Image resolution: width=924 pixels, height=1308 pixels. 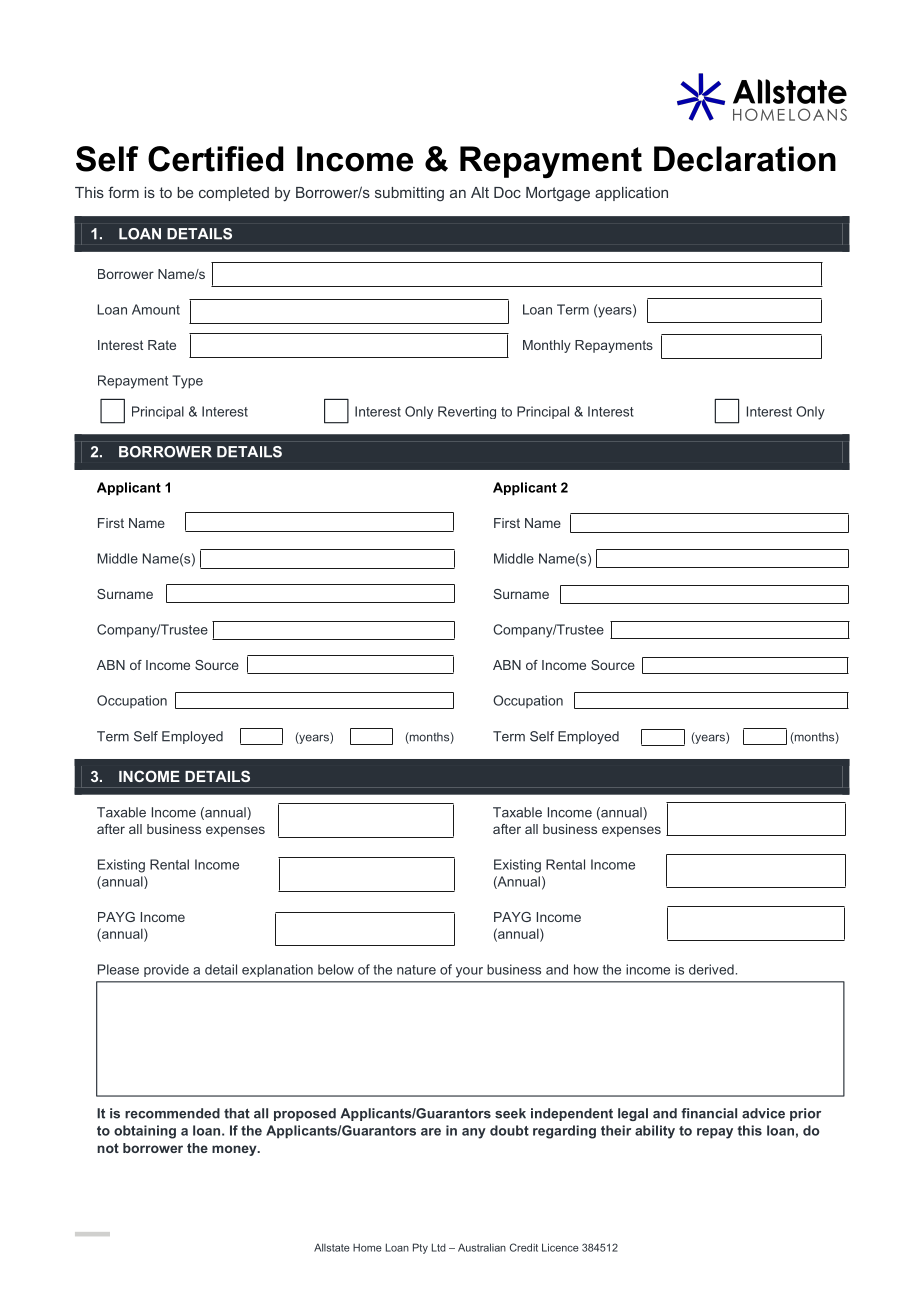 I want to click on Ltd, so click(x=439, y=1247).
